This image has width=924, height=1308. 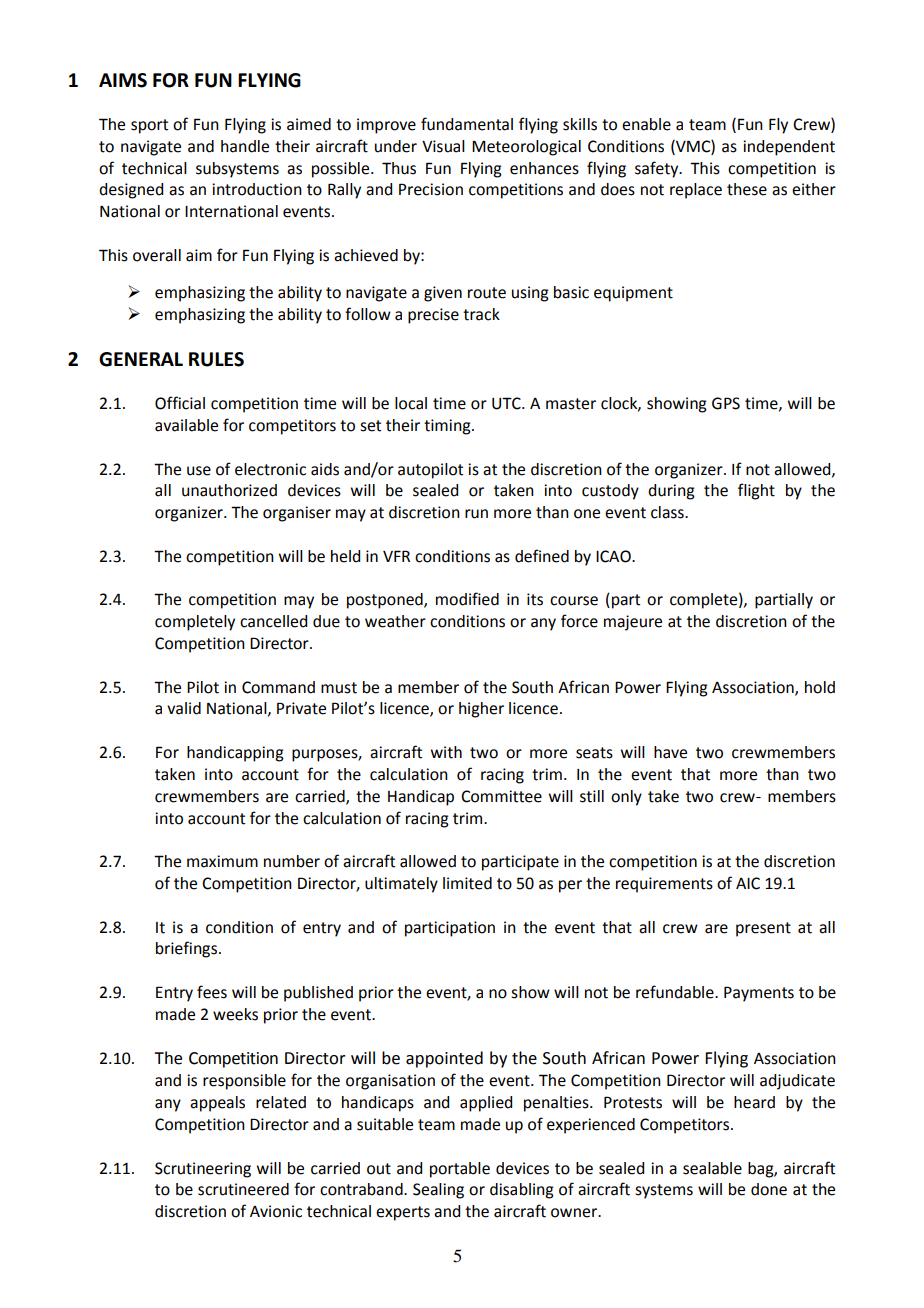 I want to click on flight, so click(x=756, y=491).
